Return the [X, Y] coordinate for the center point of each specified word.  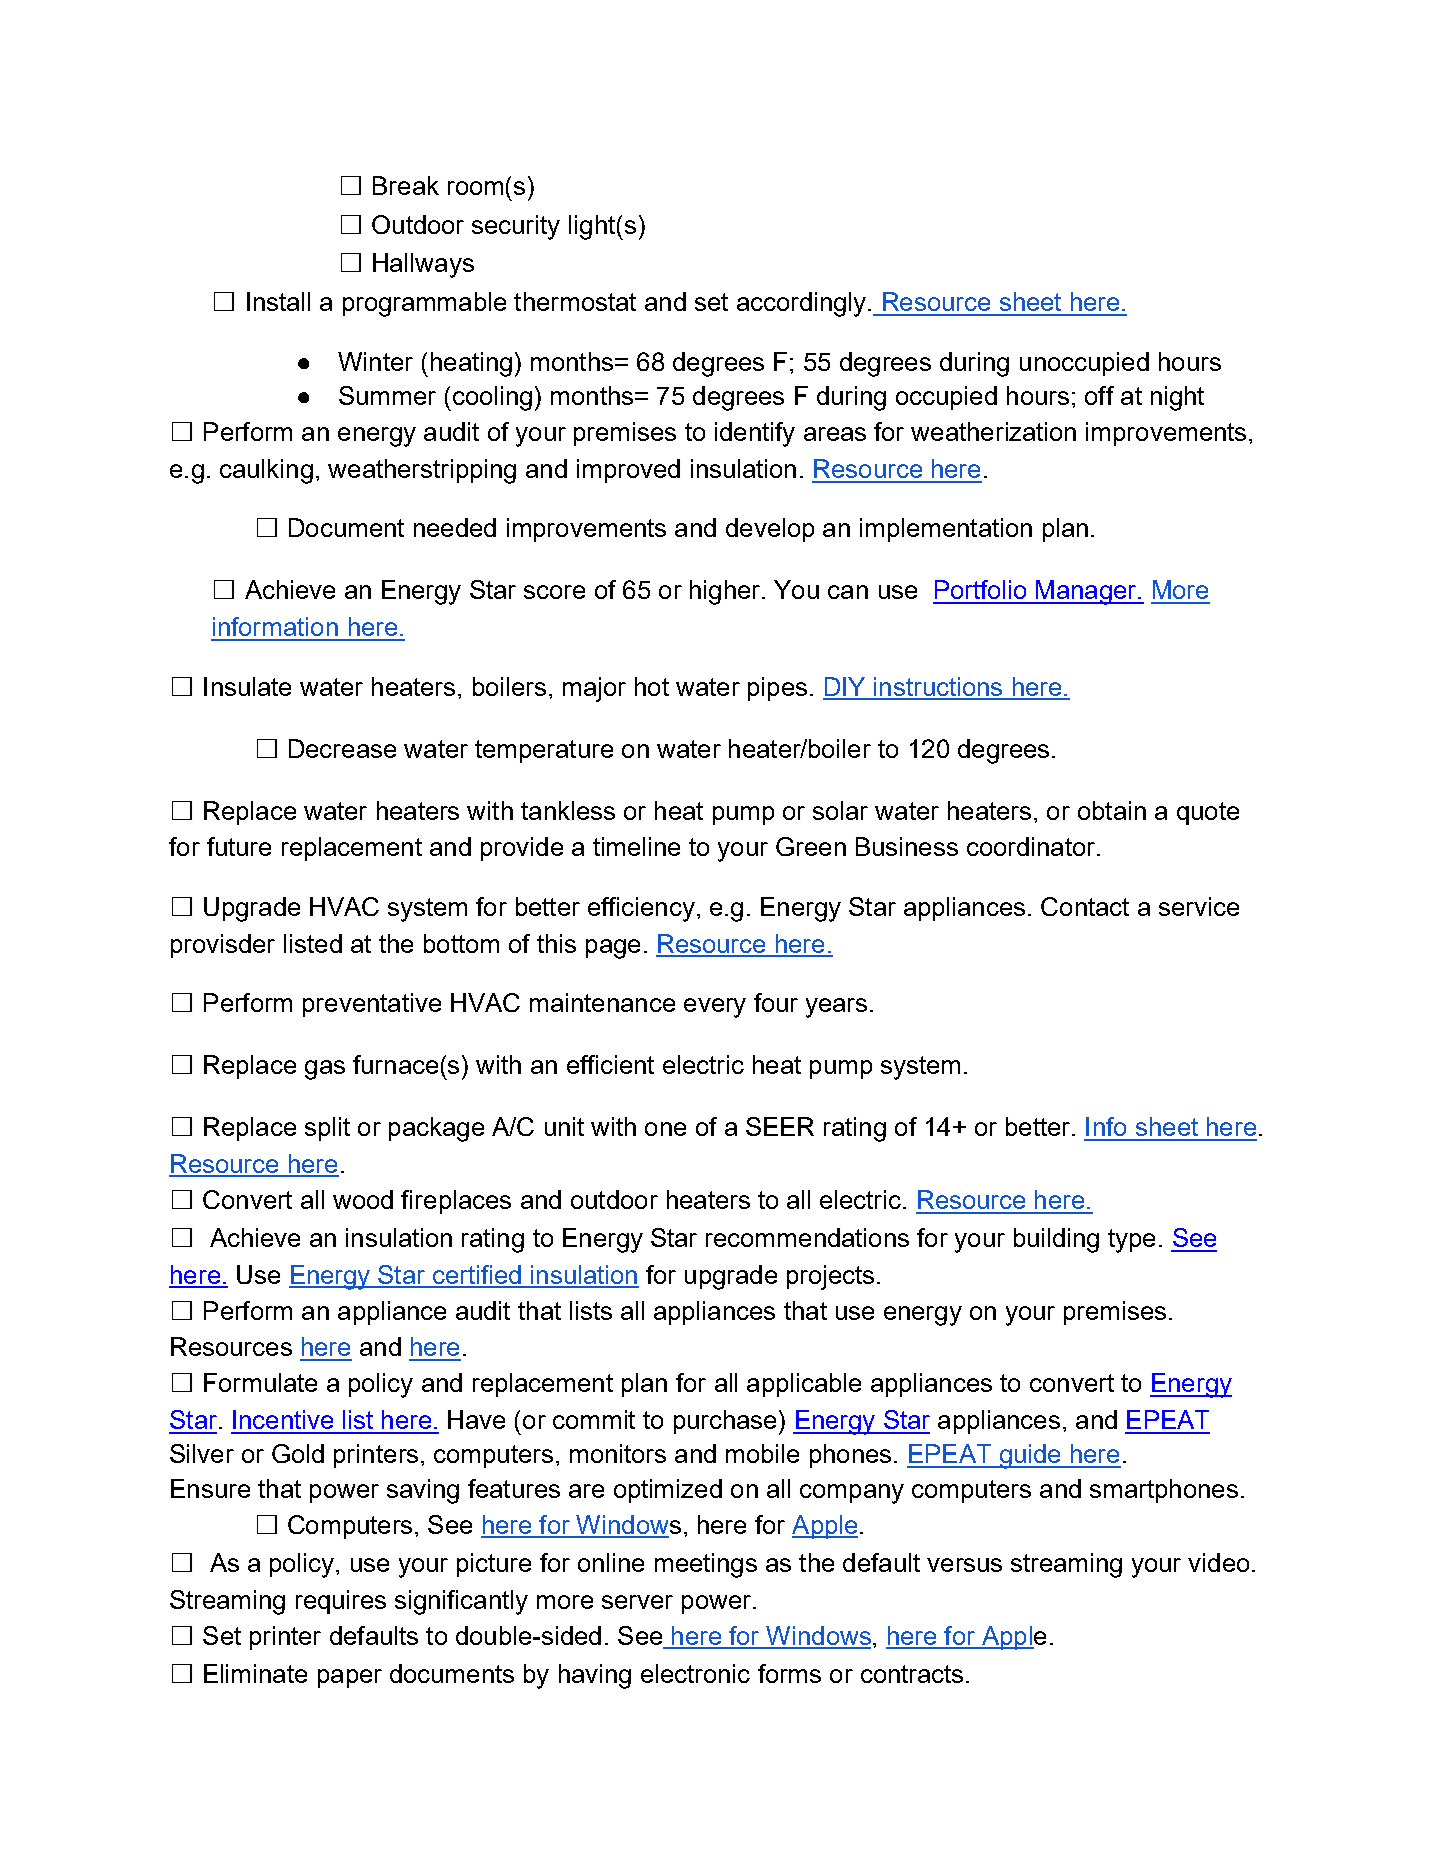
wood [363, 1199]
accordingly [801, 304]
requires [341, 1602]
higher [726, 592]
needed [455, 527]
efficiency [641, 909]
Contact [1085, 906]
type [1131, 1241]
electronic [695, 1673]
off [1099, 395]
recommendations [807, 1237]
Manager [1086, 592]
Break [406, 185]
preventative [372, 1005]
